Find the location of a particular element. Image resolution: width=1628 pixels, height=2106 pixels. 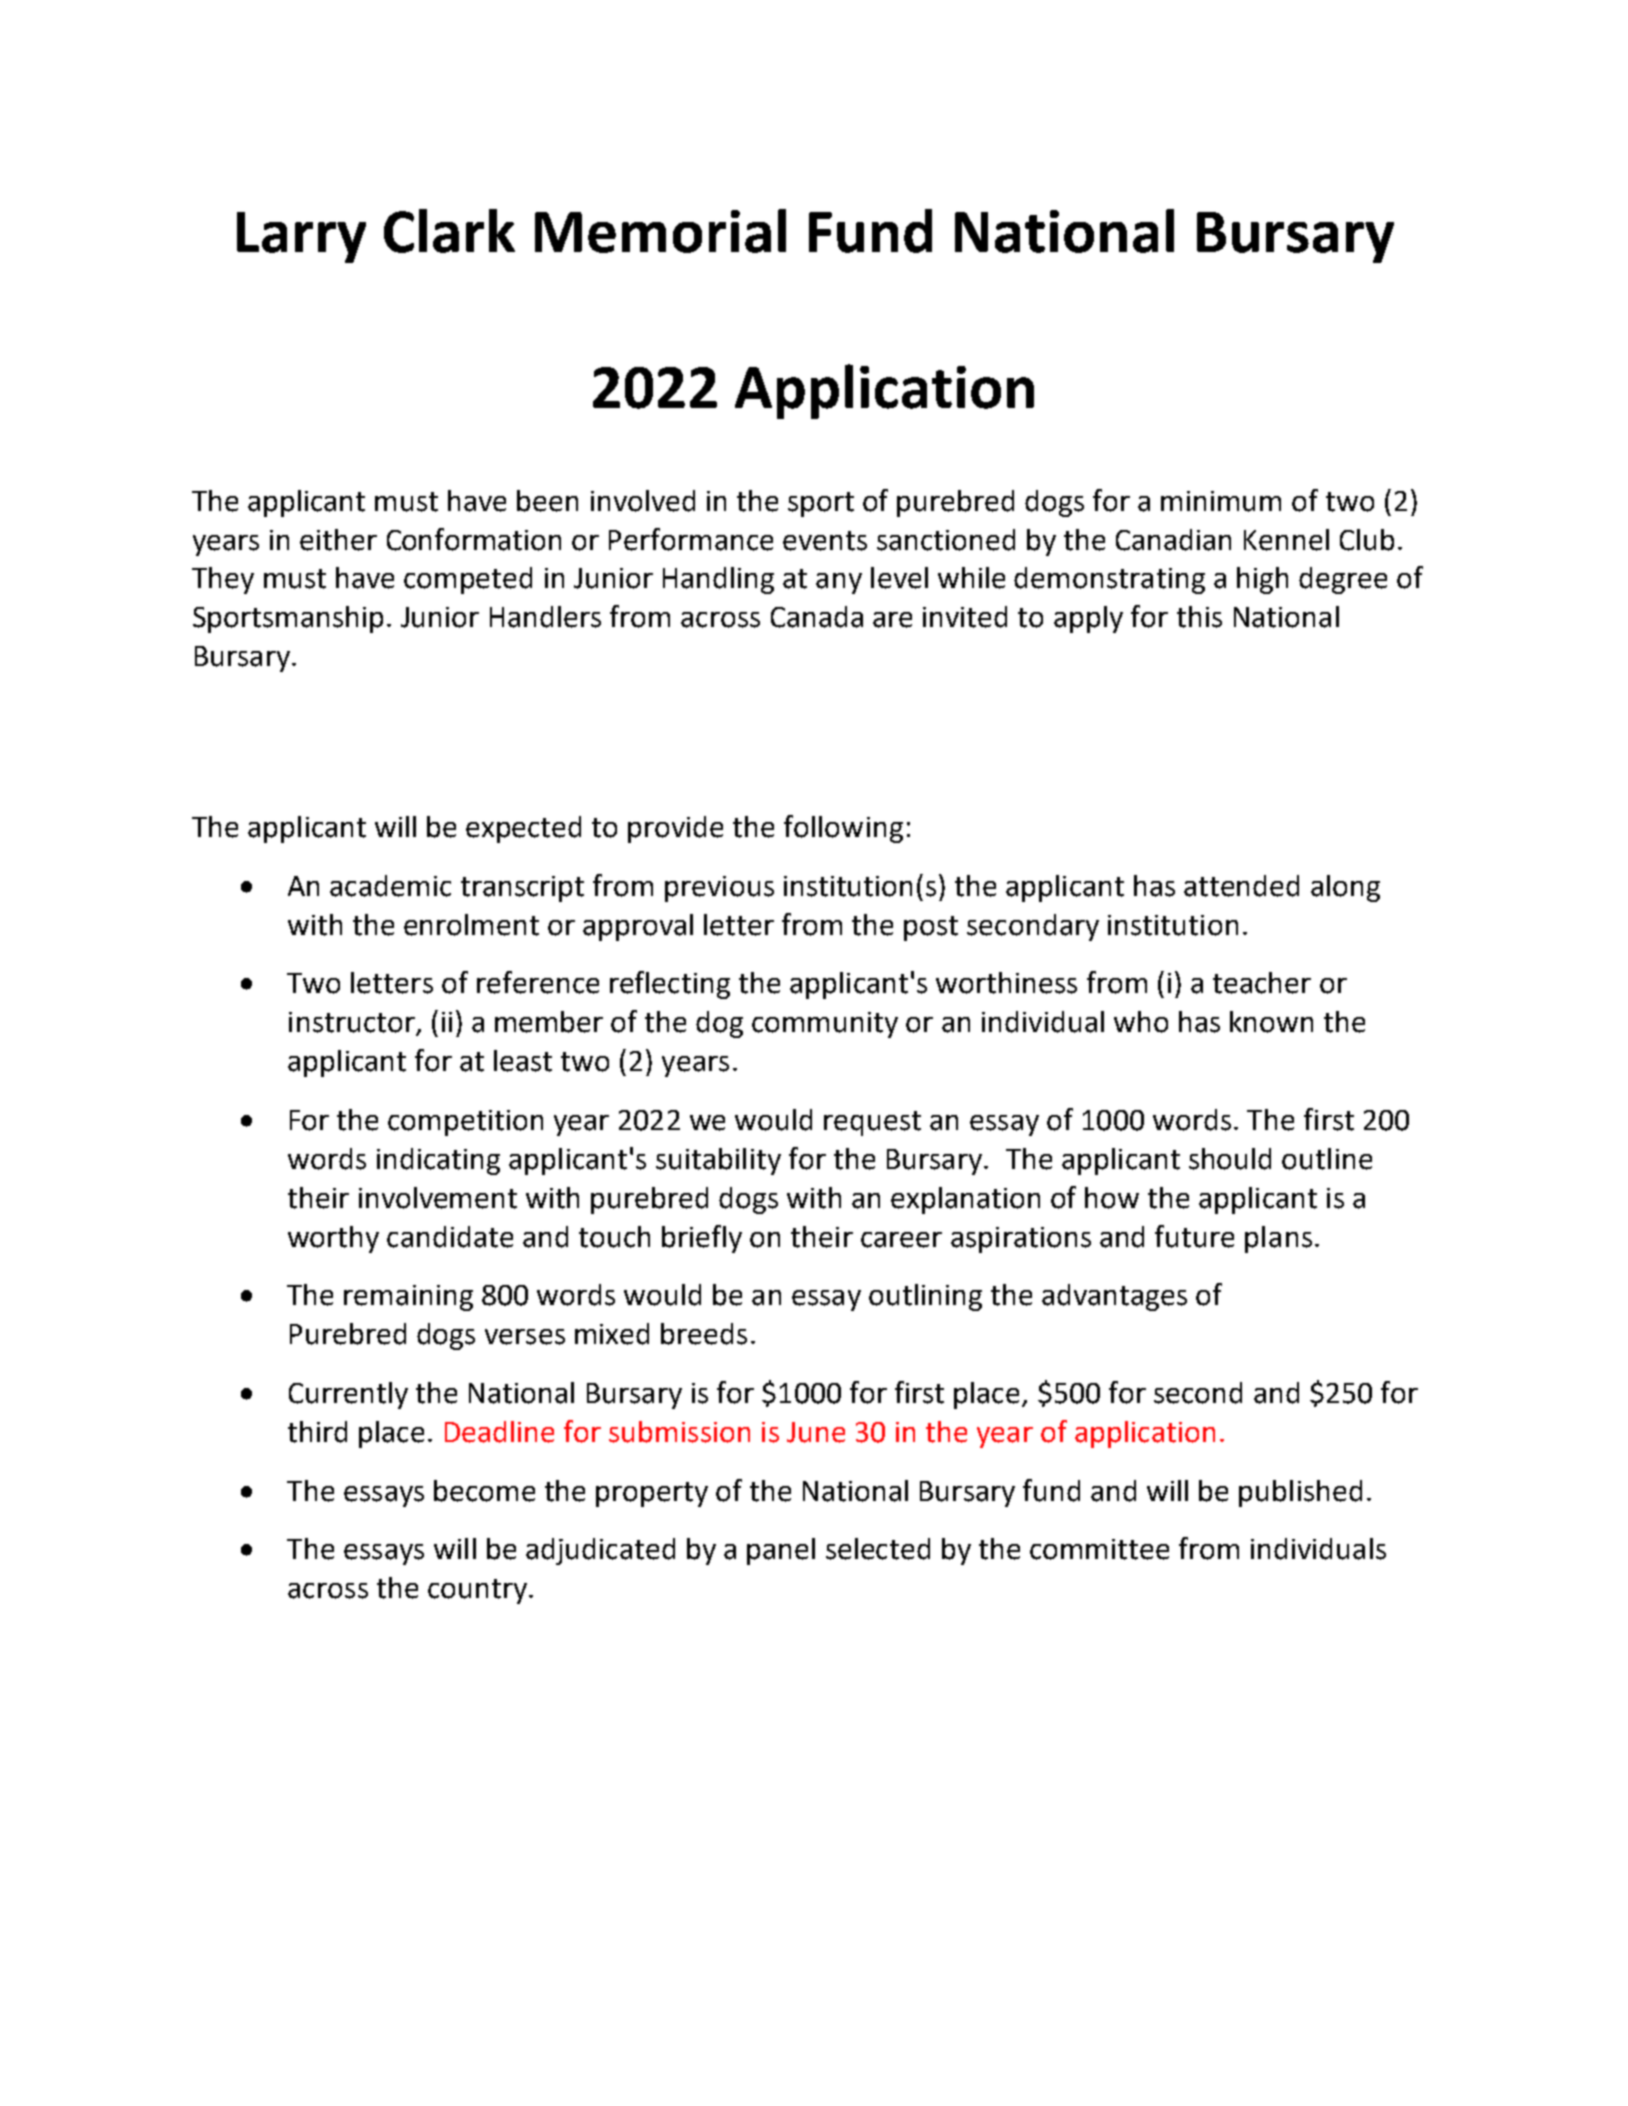

request is located at coordinates (872, 1123).
